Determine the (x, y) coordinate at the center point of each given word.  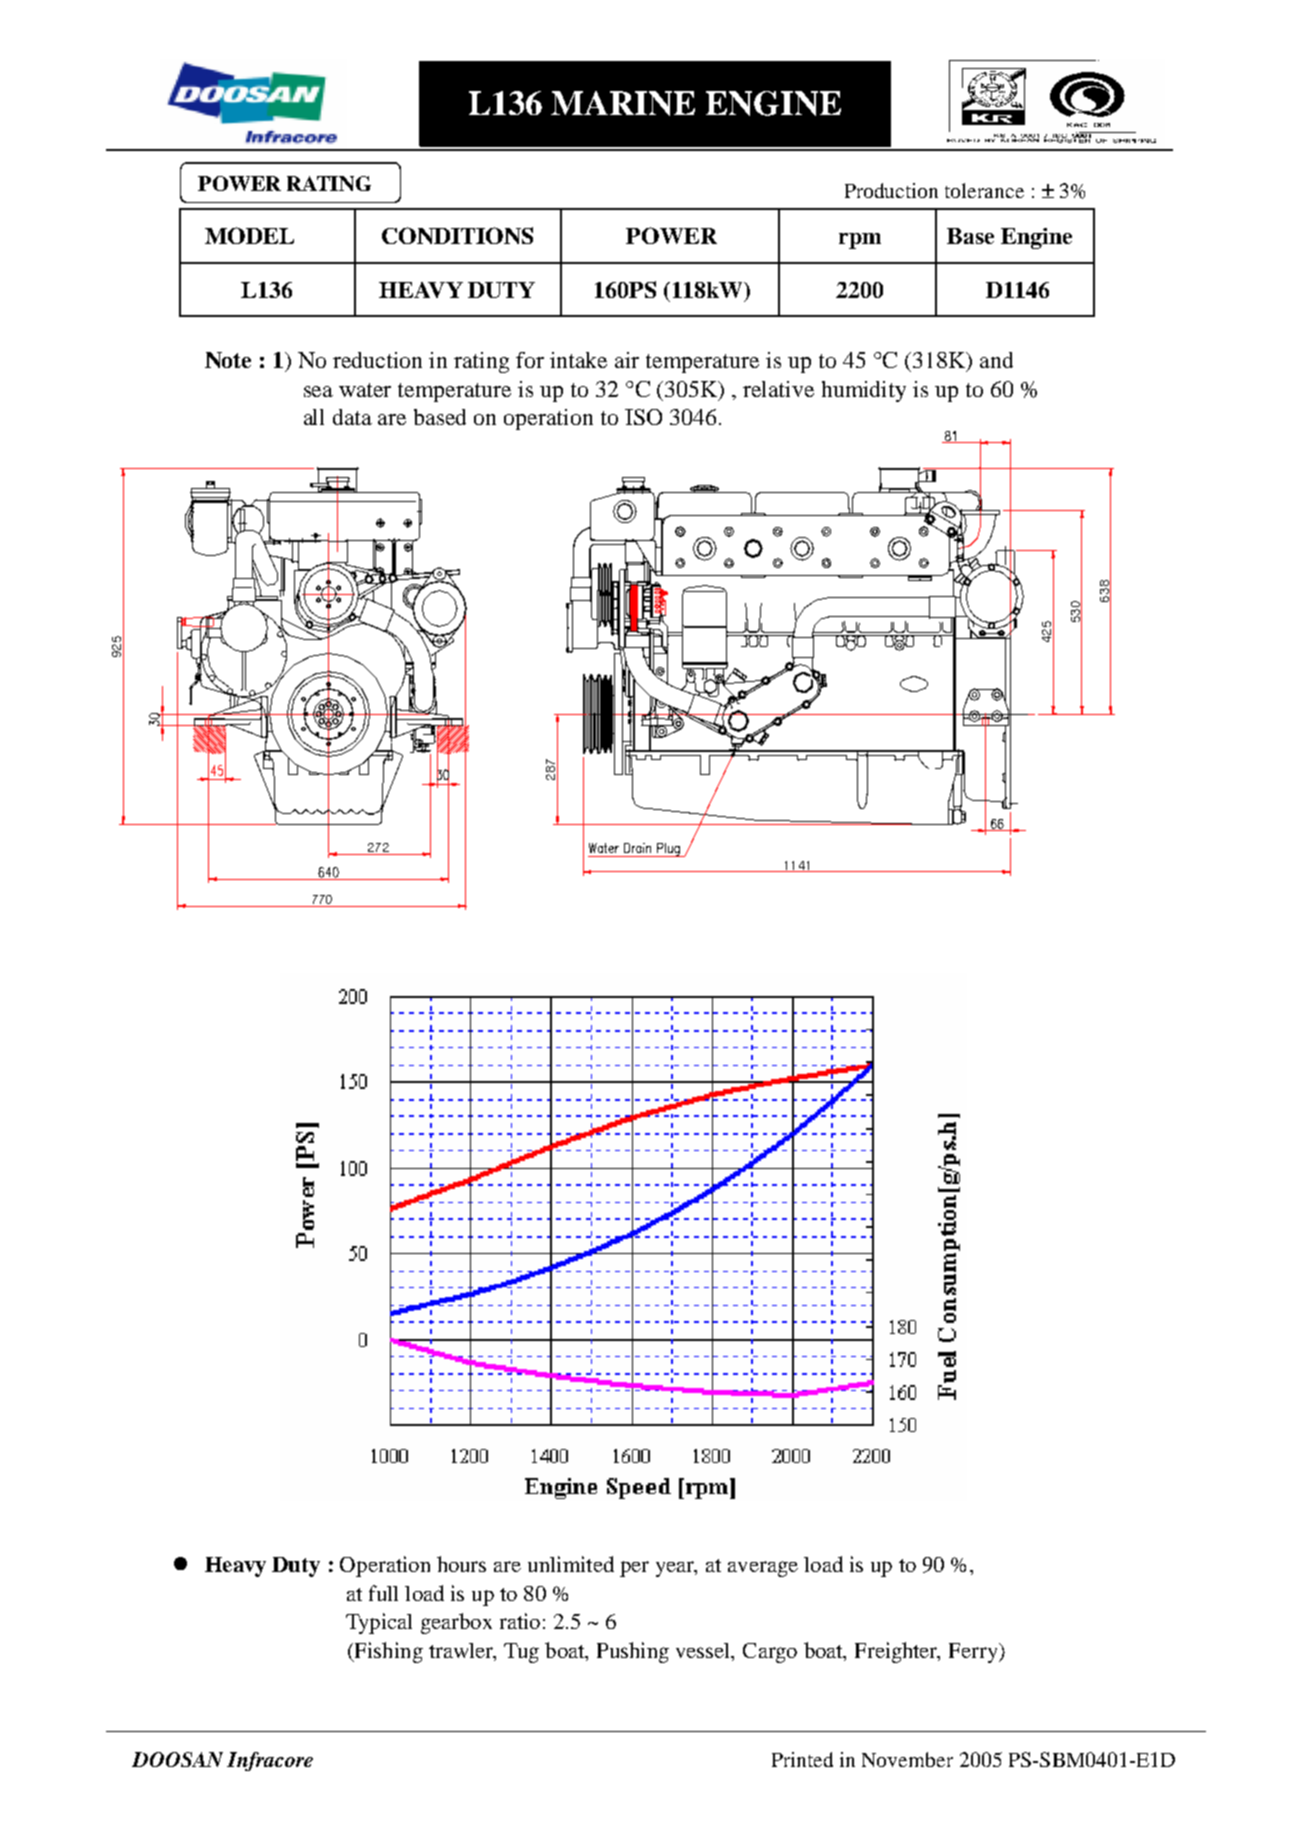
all (314, 417)
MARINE (623, 103)
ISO (643, 417)
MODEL (249, 235)
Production (891, 190)
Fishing (387, 1652)
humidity (864, 391)
